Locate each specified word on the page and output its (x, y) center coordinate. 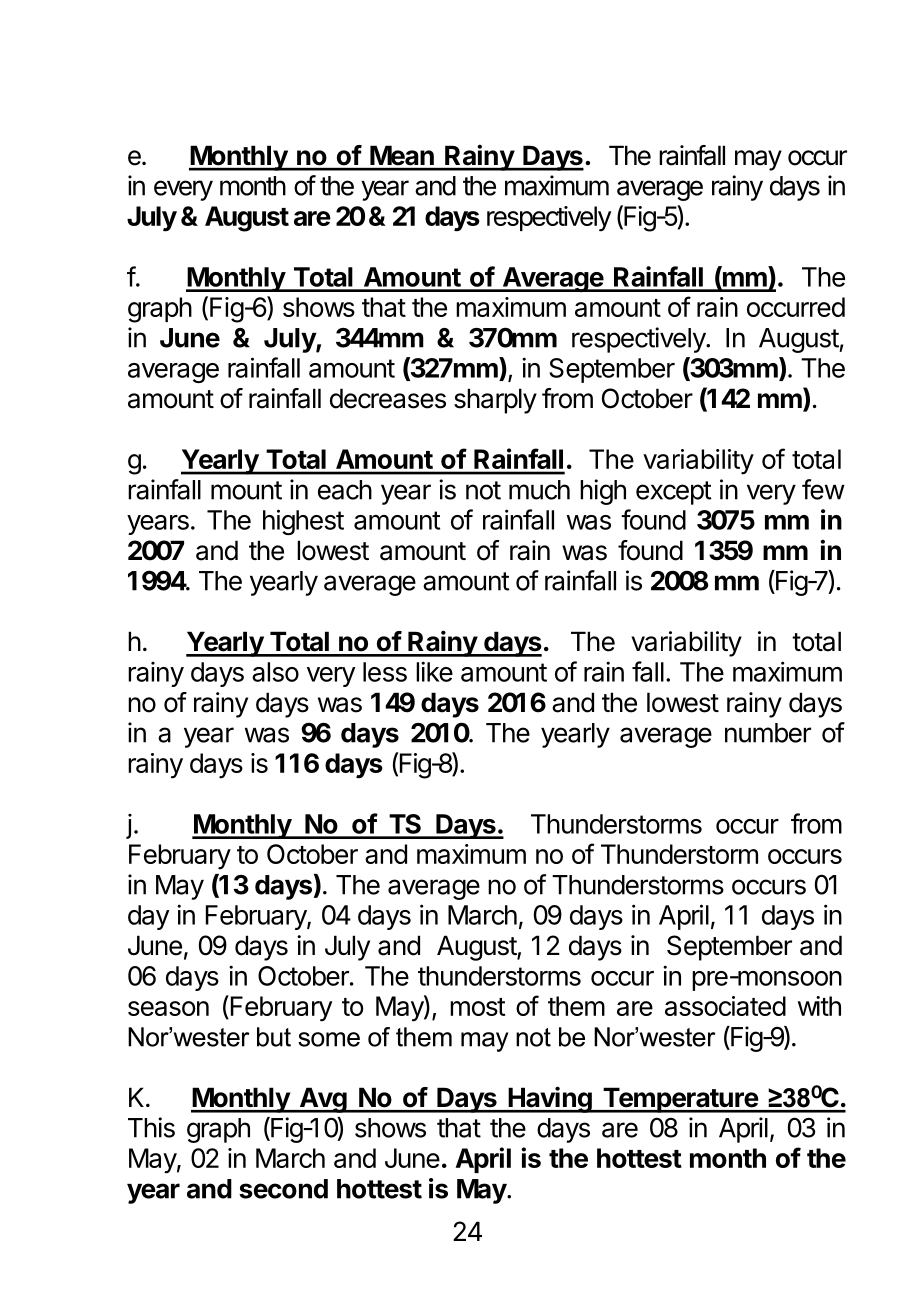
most (478, 1007)
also (275, 672)
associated (725, 1006)
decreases (388, 398)
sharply (495, 401)
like (434, 671)
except (674, 493)
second (283, 1189)
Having (550, 1099)
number (768, 733)
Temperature (680, 1100)
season (168, 1008)
